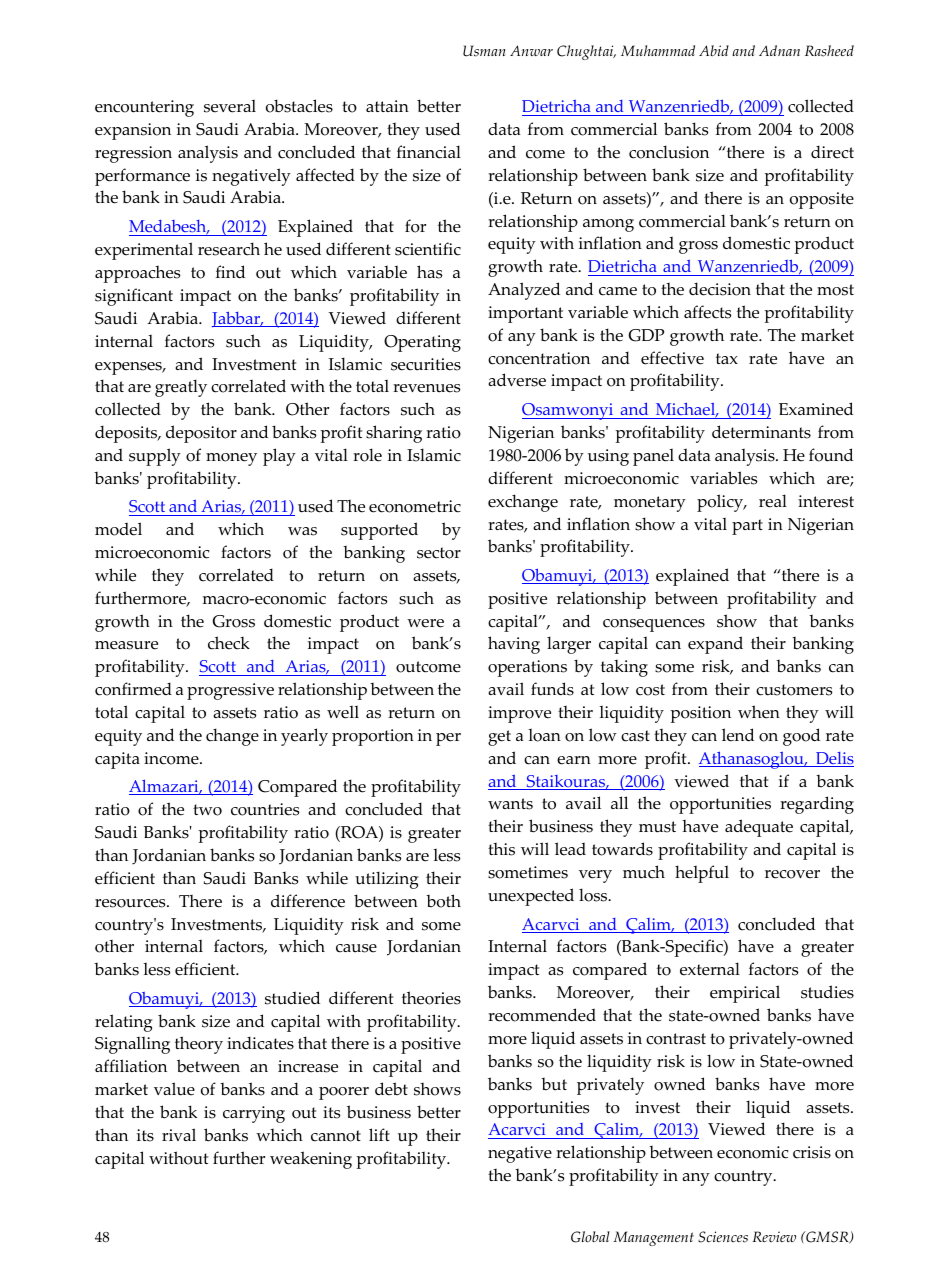 Image resolution: width=949 pixels, height=1288 pixels. I want to click on external, so click(710, 969).
